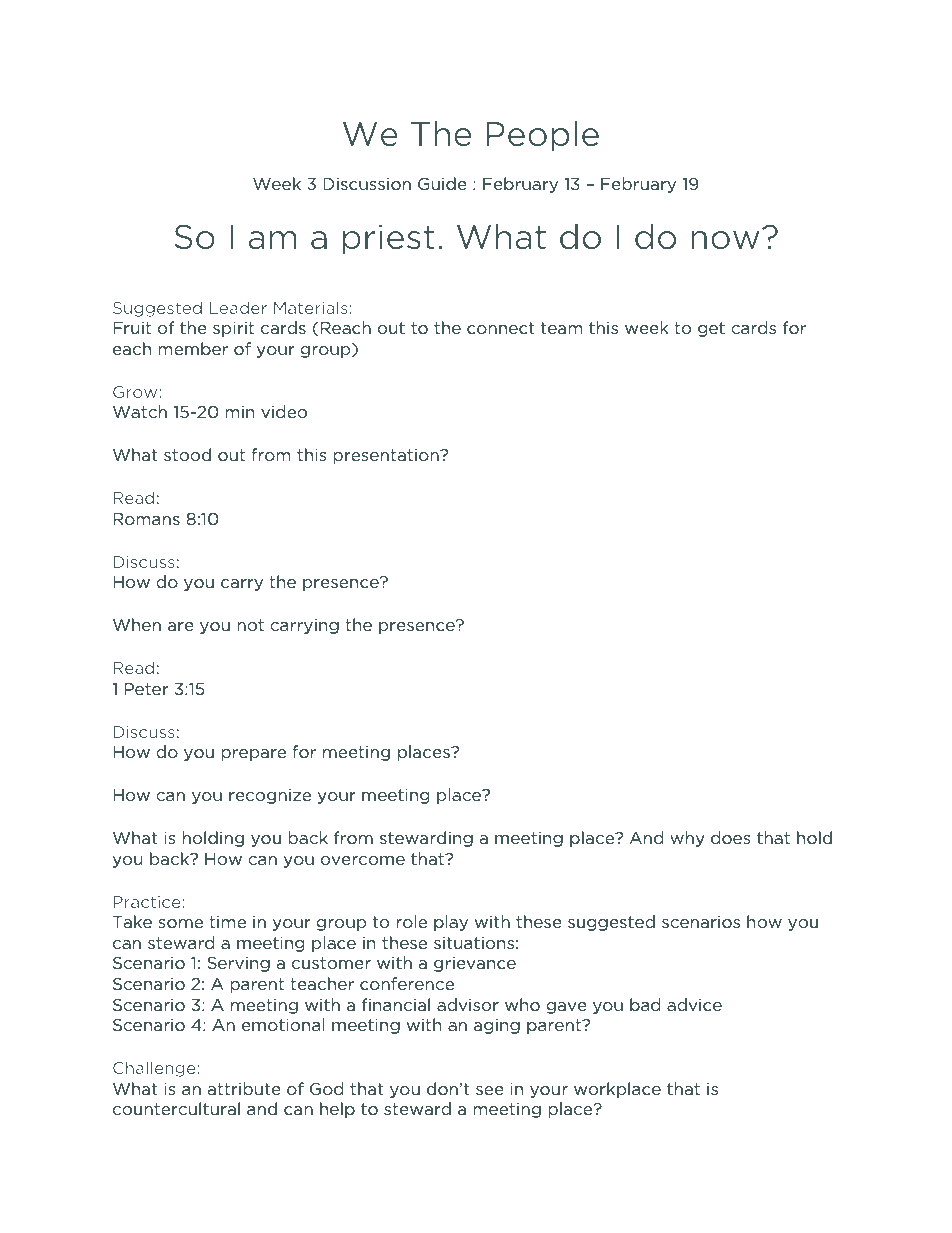 The height and width of the screenshot is (1233, 952). I want to click on now, so click(725, 240).
